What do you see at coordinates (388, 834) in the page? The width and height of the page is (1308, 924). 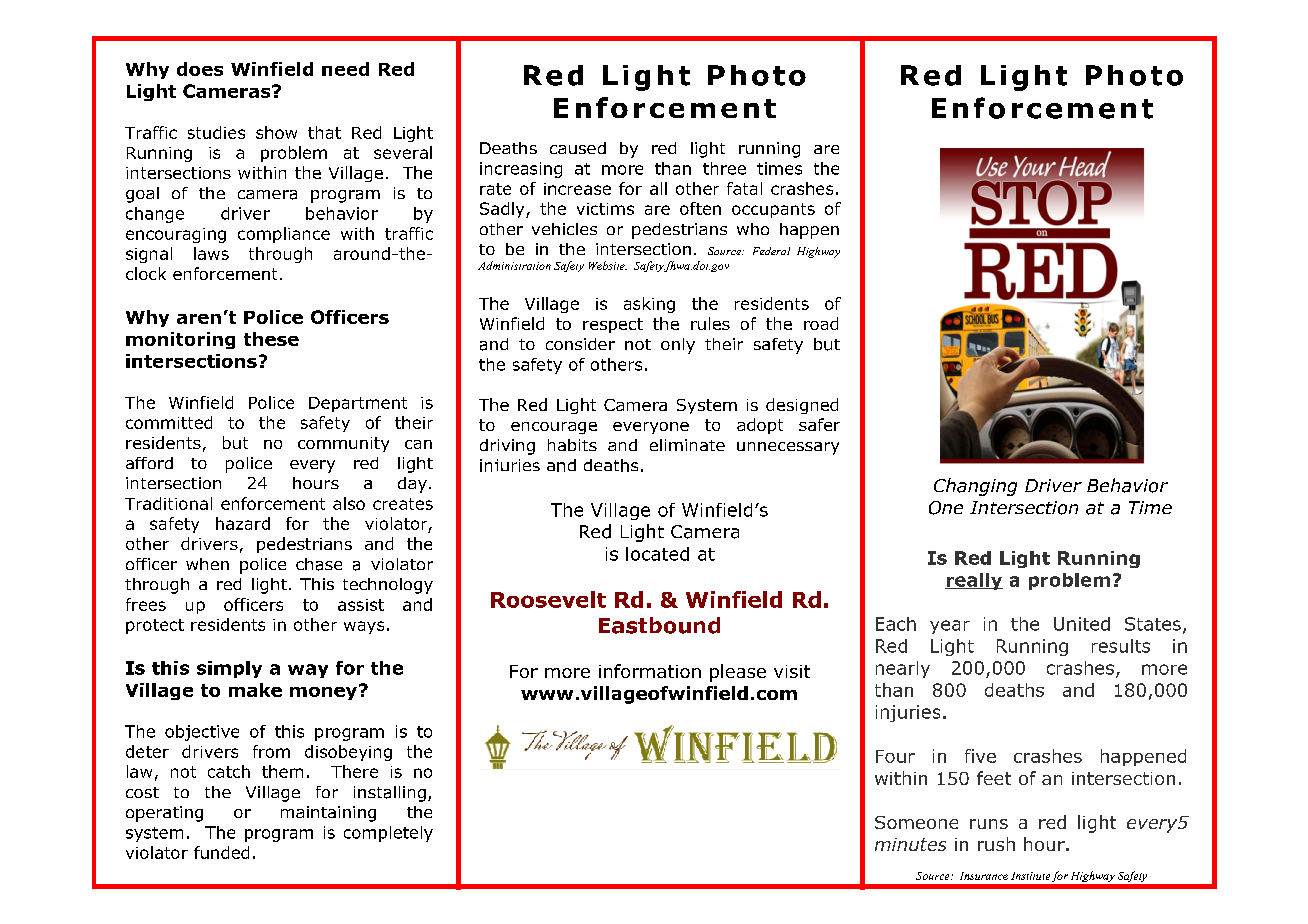 I see `completely` at bounding box center [388, 834].
